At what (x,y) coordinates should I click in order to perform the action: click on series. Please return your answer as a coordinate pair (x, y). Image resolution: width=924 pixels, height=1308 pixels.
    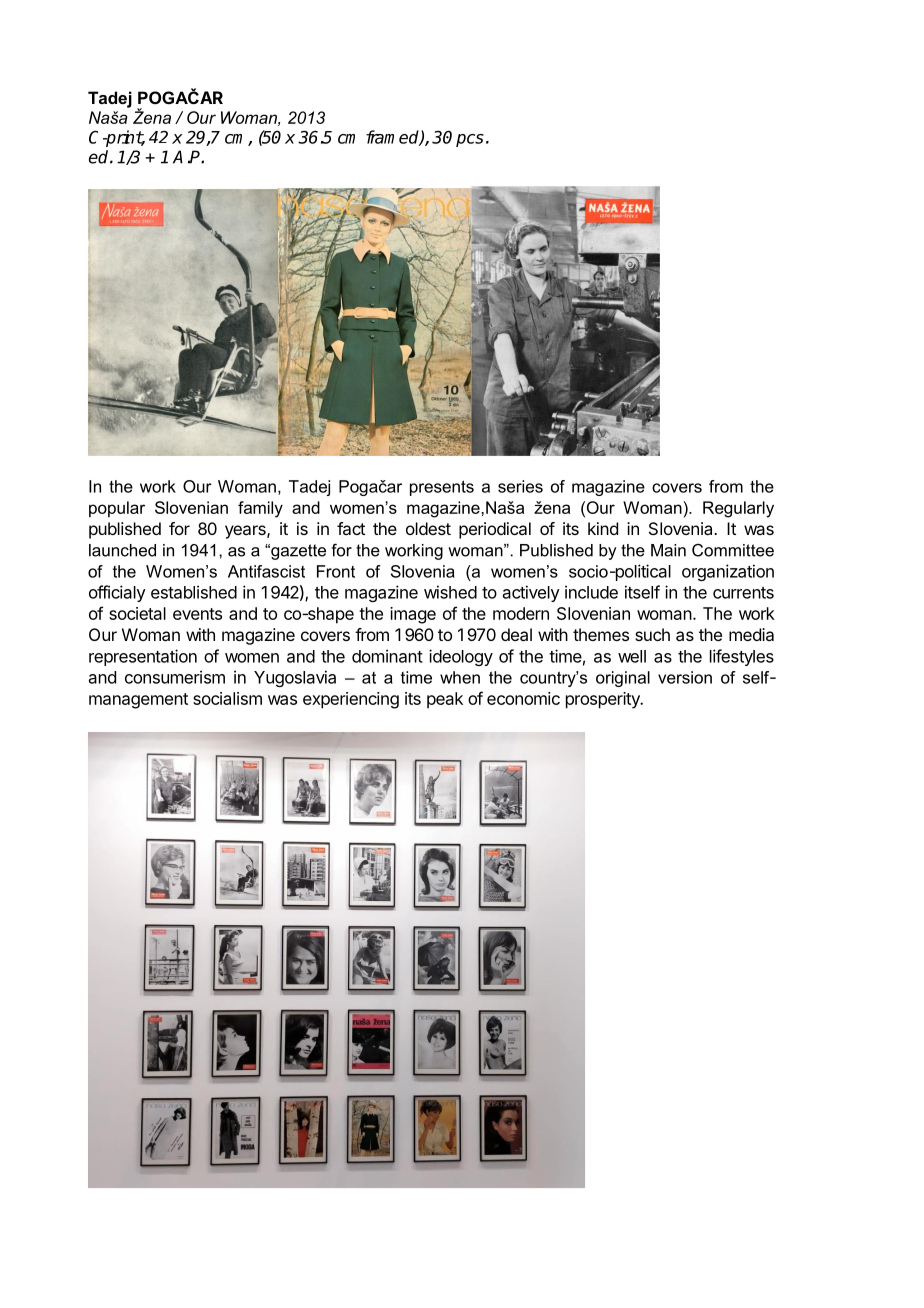
    Looking at the image, I should click on (520, 486).
